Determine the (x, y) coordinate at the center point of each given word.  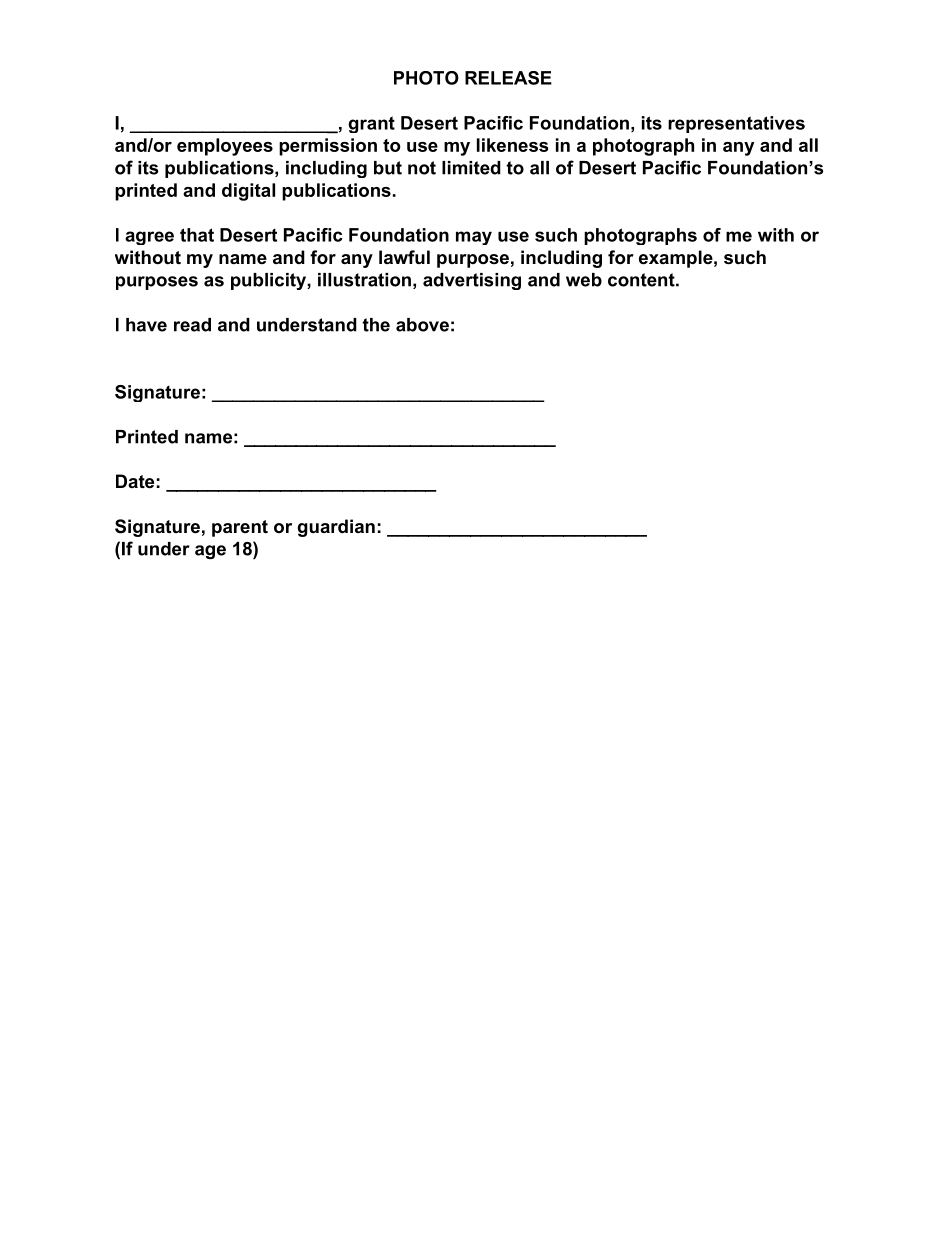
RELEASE (508, 78)
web (584, 280)
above (422, 325)
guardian (336, 528)
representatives (736, 124)
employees (225, 147)
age (210, 552)
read (192, 325)
